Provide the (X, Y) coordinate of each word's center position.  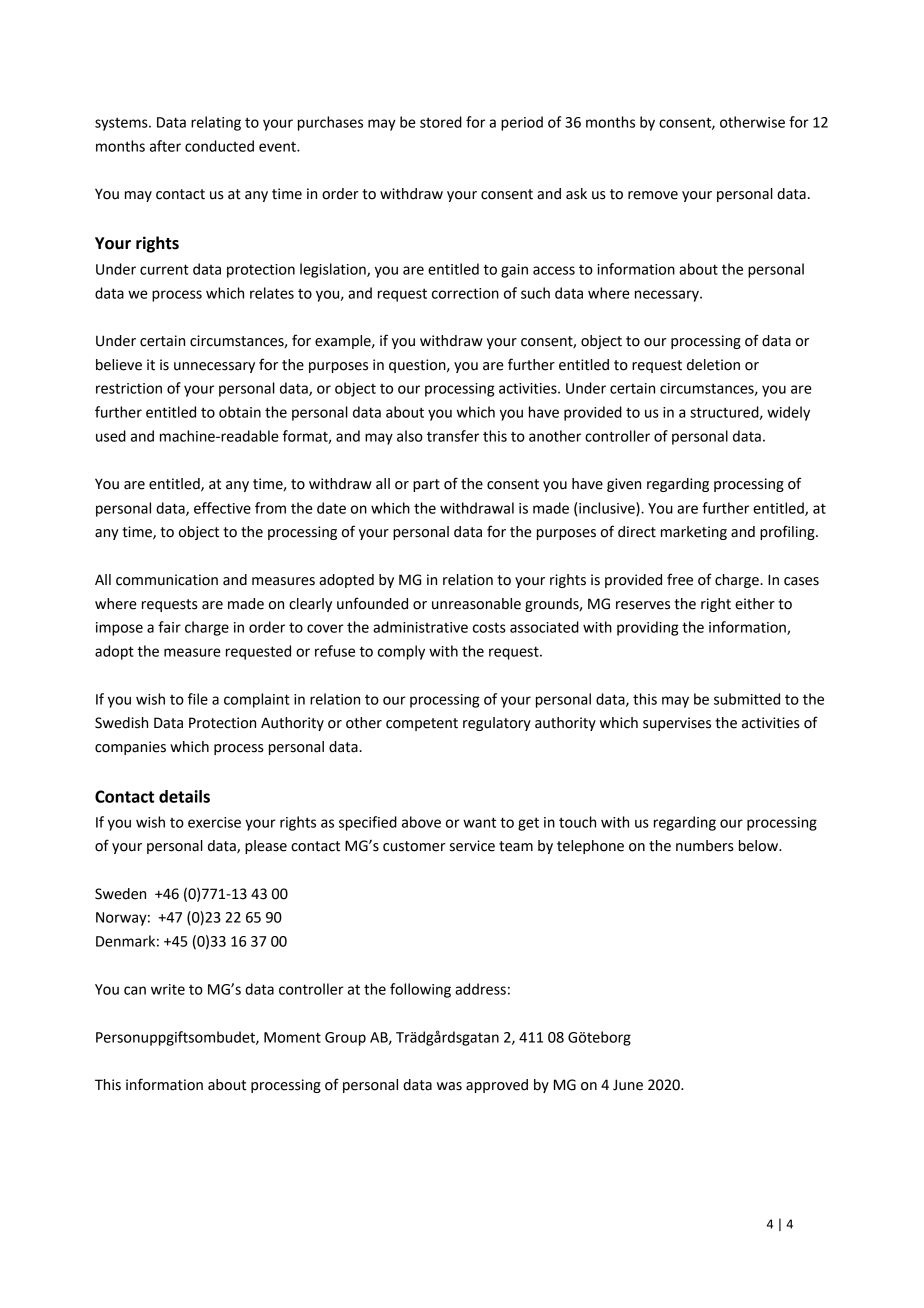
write (168, 989)
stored (441, 122)
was (449, 1086)
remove (653, 195)
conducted (219, 146)
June (628, 1085)
